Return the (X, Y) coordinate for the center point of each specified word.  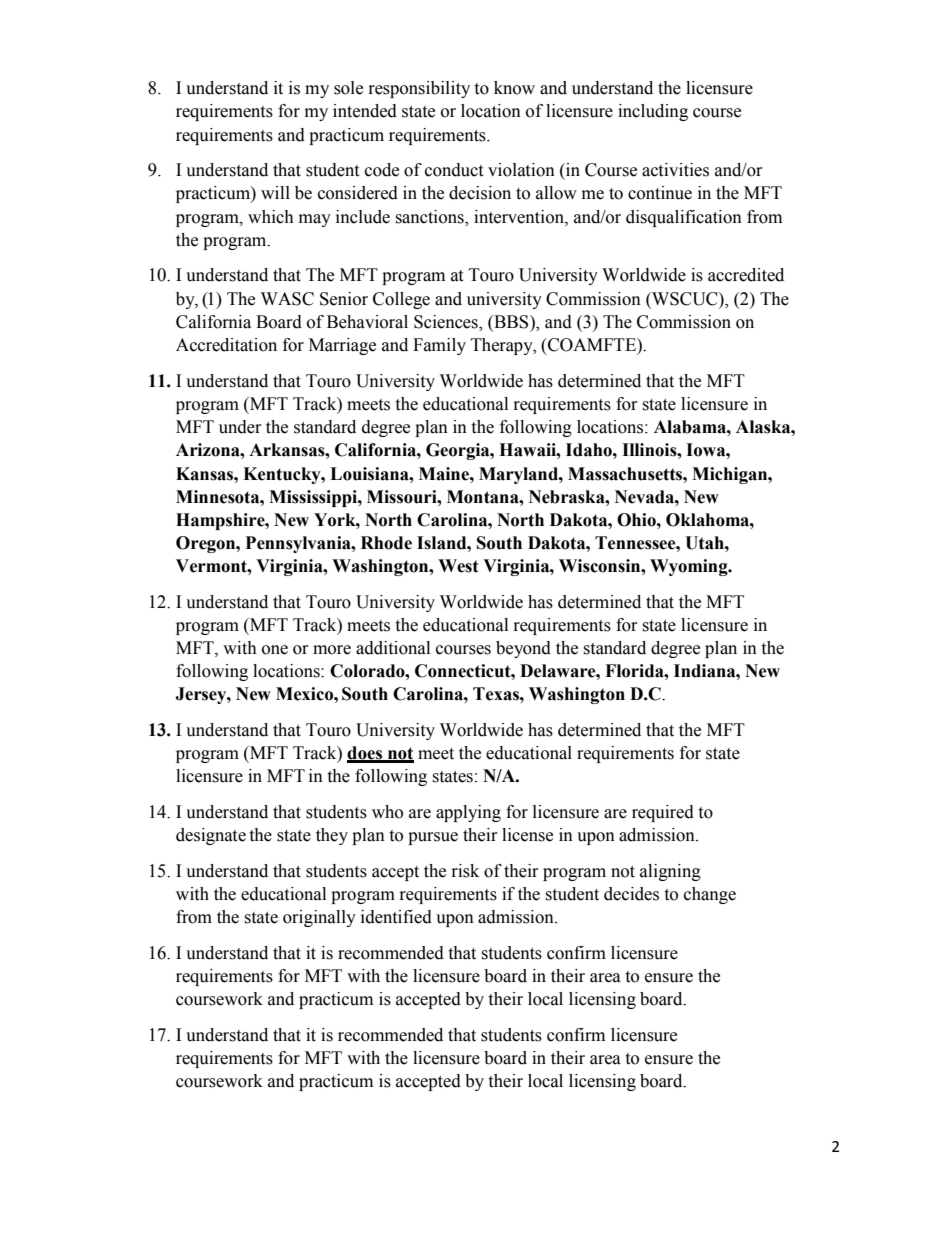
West (458, 566)
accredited (746, 275)
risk (465, 871)
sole (348, 88)
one (275, 650)
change (710, 895)
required (663, 813)
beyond (523, 649)
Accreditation (226, 345)
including (653, 112)
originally (319, 918)
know (514, 88)
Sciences (447, 322)
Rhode (386, 543)
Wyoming (690, 567)
